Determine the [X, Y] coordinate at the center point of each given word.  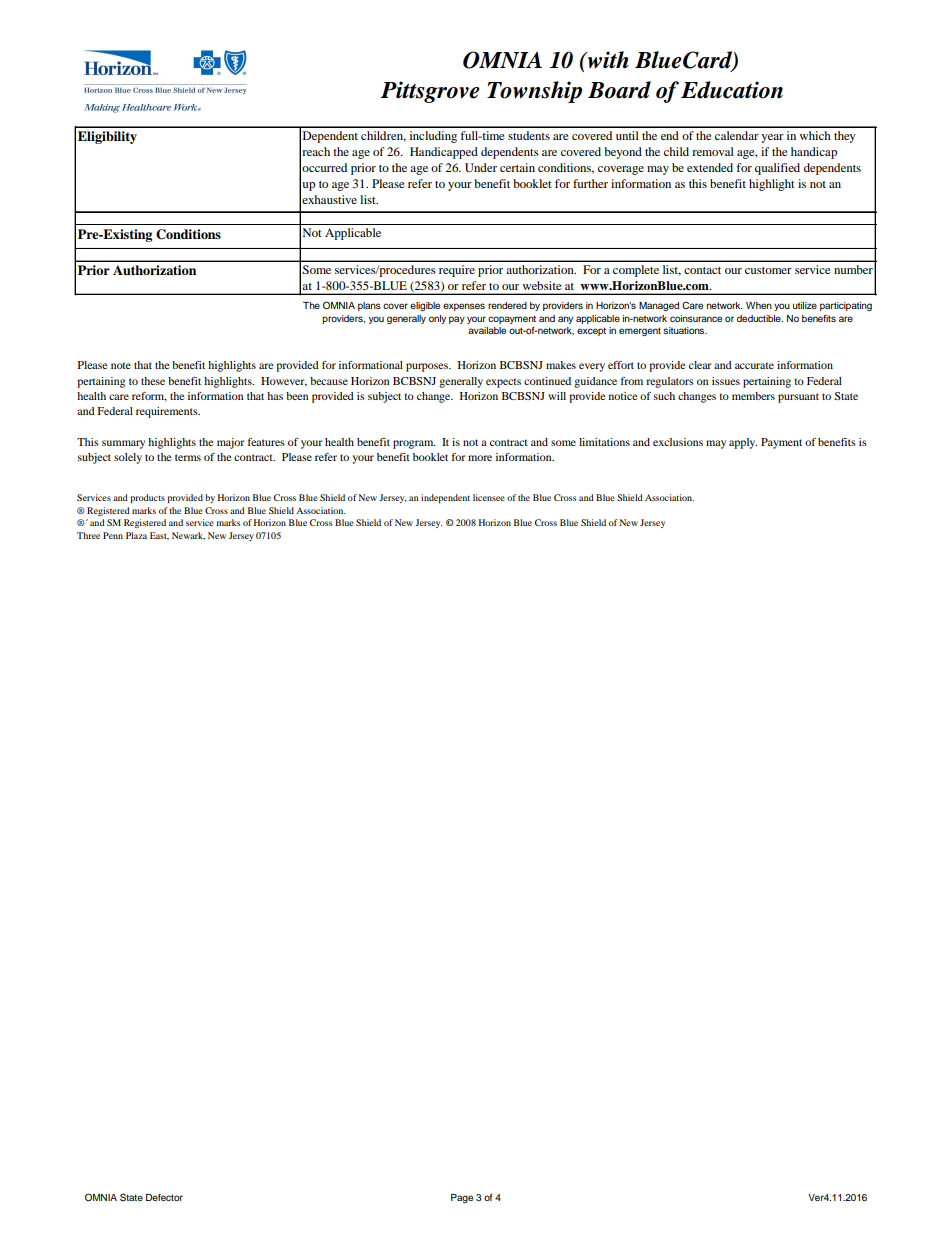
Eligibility [107, 137]
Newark [188, 536]
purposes [428, 367]
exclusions [678, 442]
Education [732, 90]
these [153, 381]
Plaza [136, 535]
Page [462, 1198]
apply [743, 443]
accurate [754, 365]
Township [534, 92]
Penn [113, 535]
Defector [164, 1197]
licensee [489, 497]
